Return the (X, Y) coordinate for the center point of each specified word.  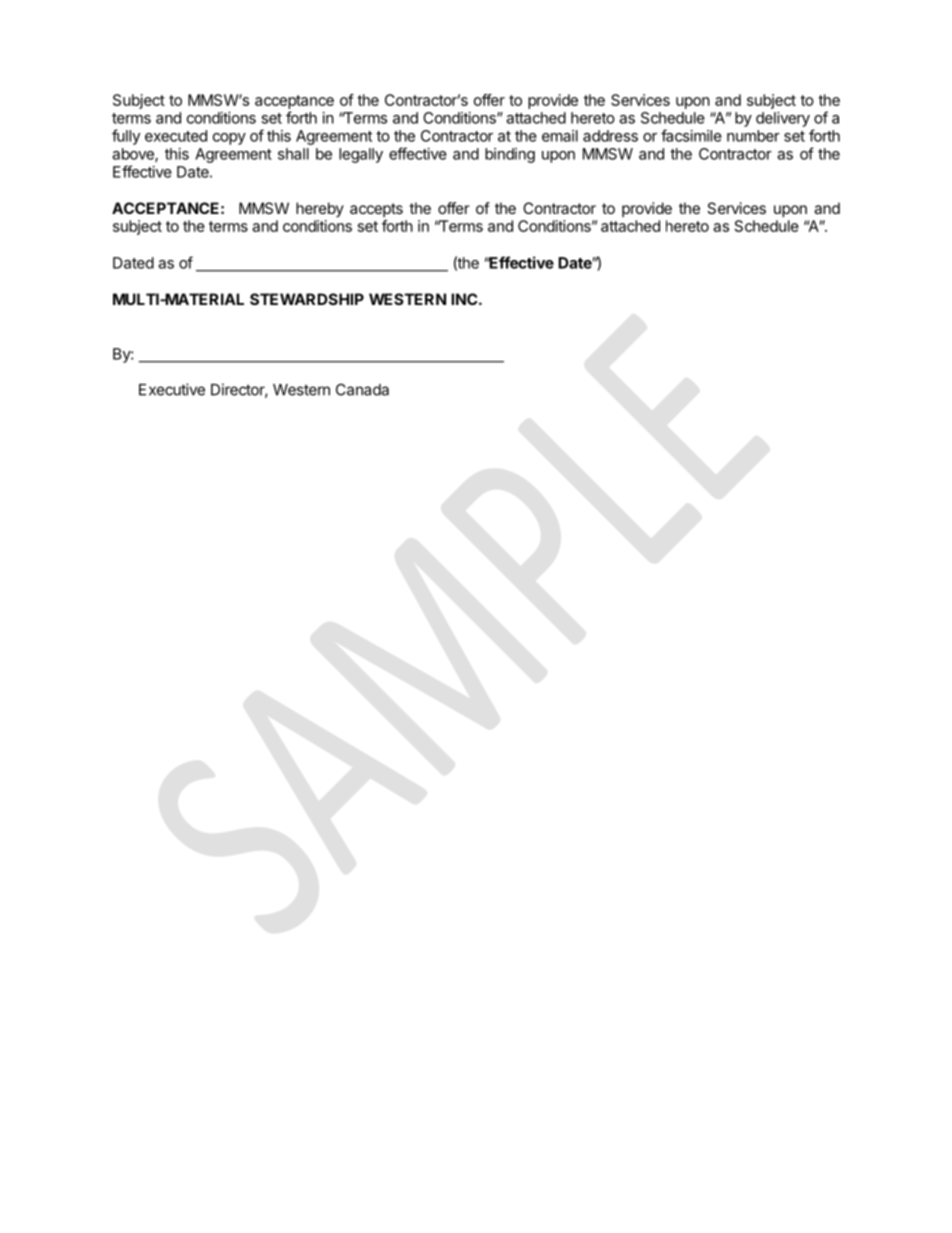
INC (465, 299)
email (560, 136)
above (134, 155)
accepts (376, 210)
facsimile (691, 135)
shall (293, 154)
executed (176, 136)
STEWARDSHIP (307, 299)
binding (510, 155)
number (753, 136)
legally (361, 155)
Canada (362, 390)
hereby (320, 209)
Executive (172, 389)
